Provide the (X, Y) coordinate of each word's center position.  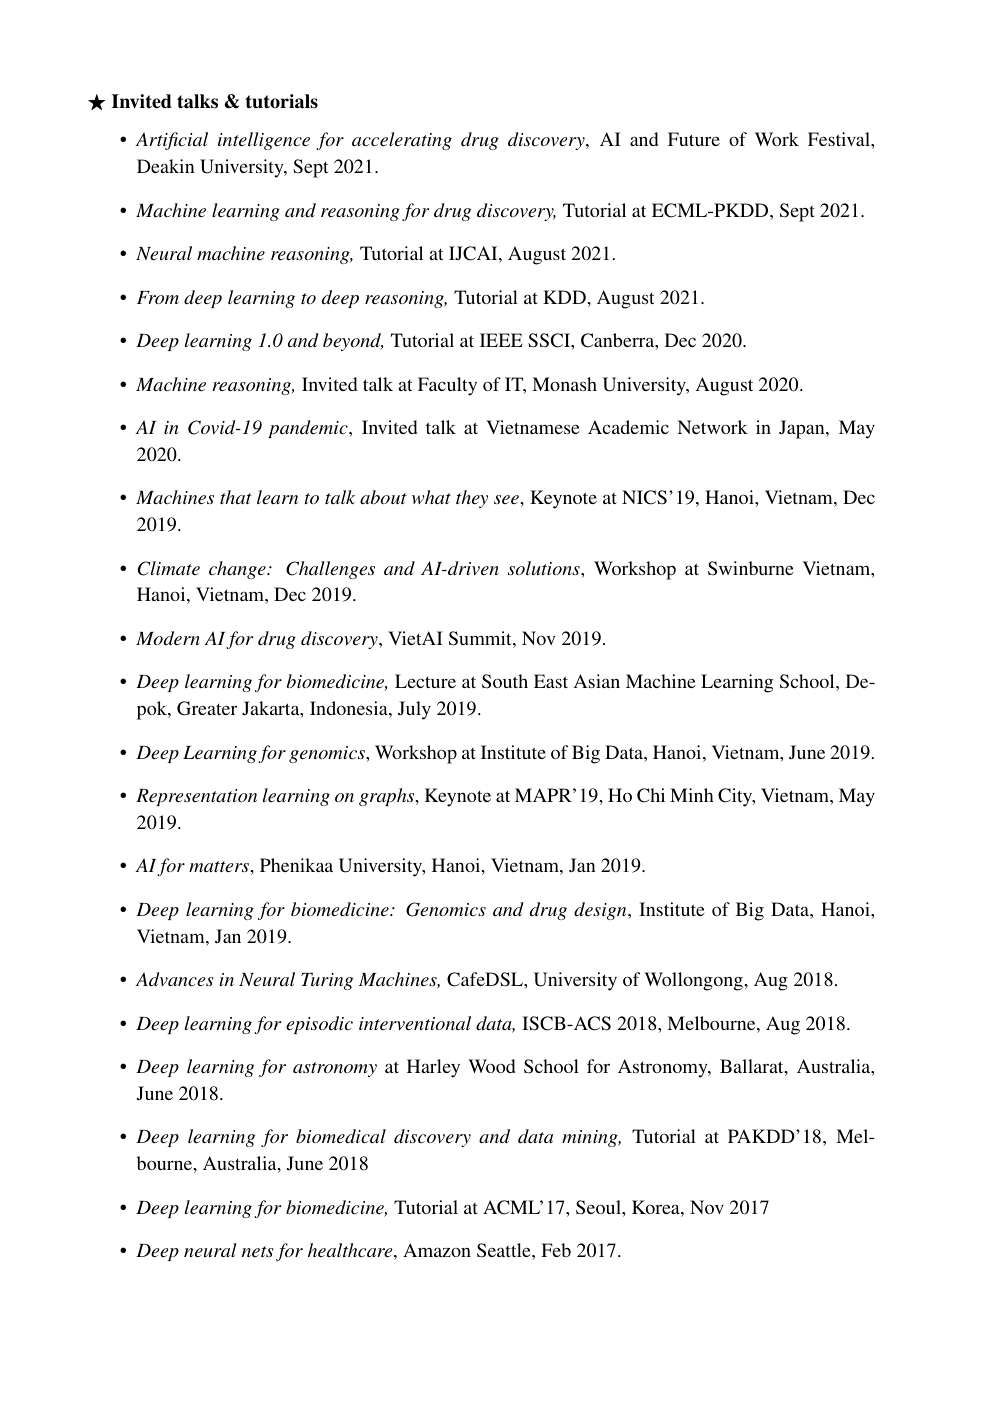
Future (694, 139)
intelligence (264, 141)
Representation (196, 797)
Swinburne (751, 568)
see (506, 499)
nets (258, 1251)
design (601, 911)
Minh (692, 795)
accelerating (402, 141)
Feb (556, 1250)
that (236, 497)
